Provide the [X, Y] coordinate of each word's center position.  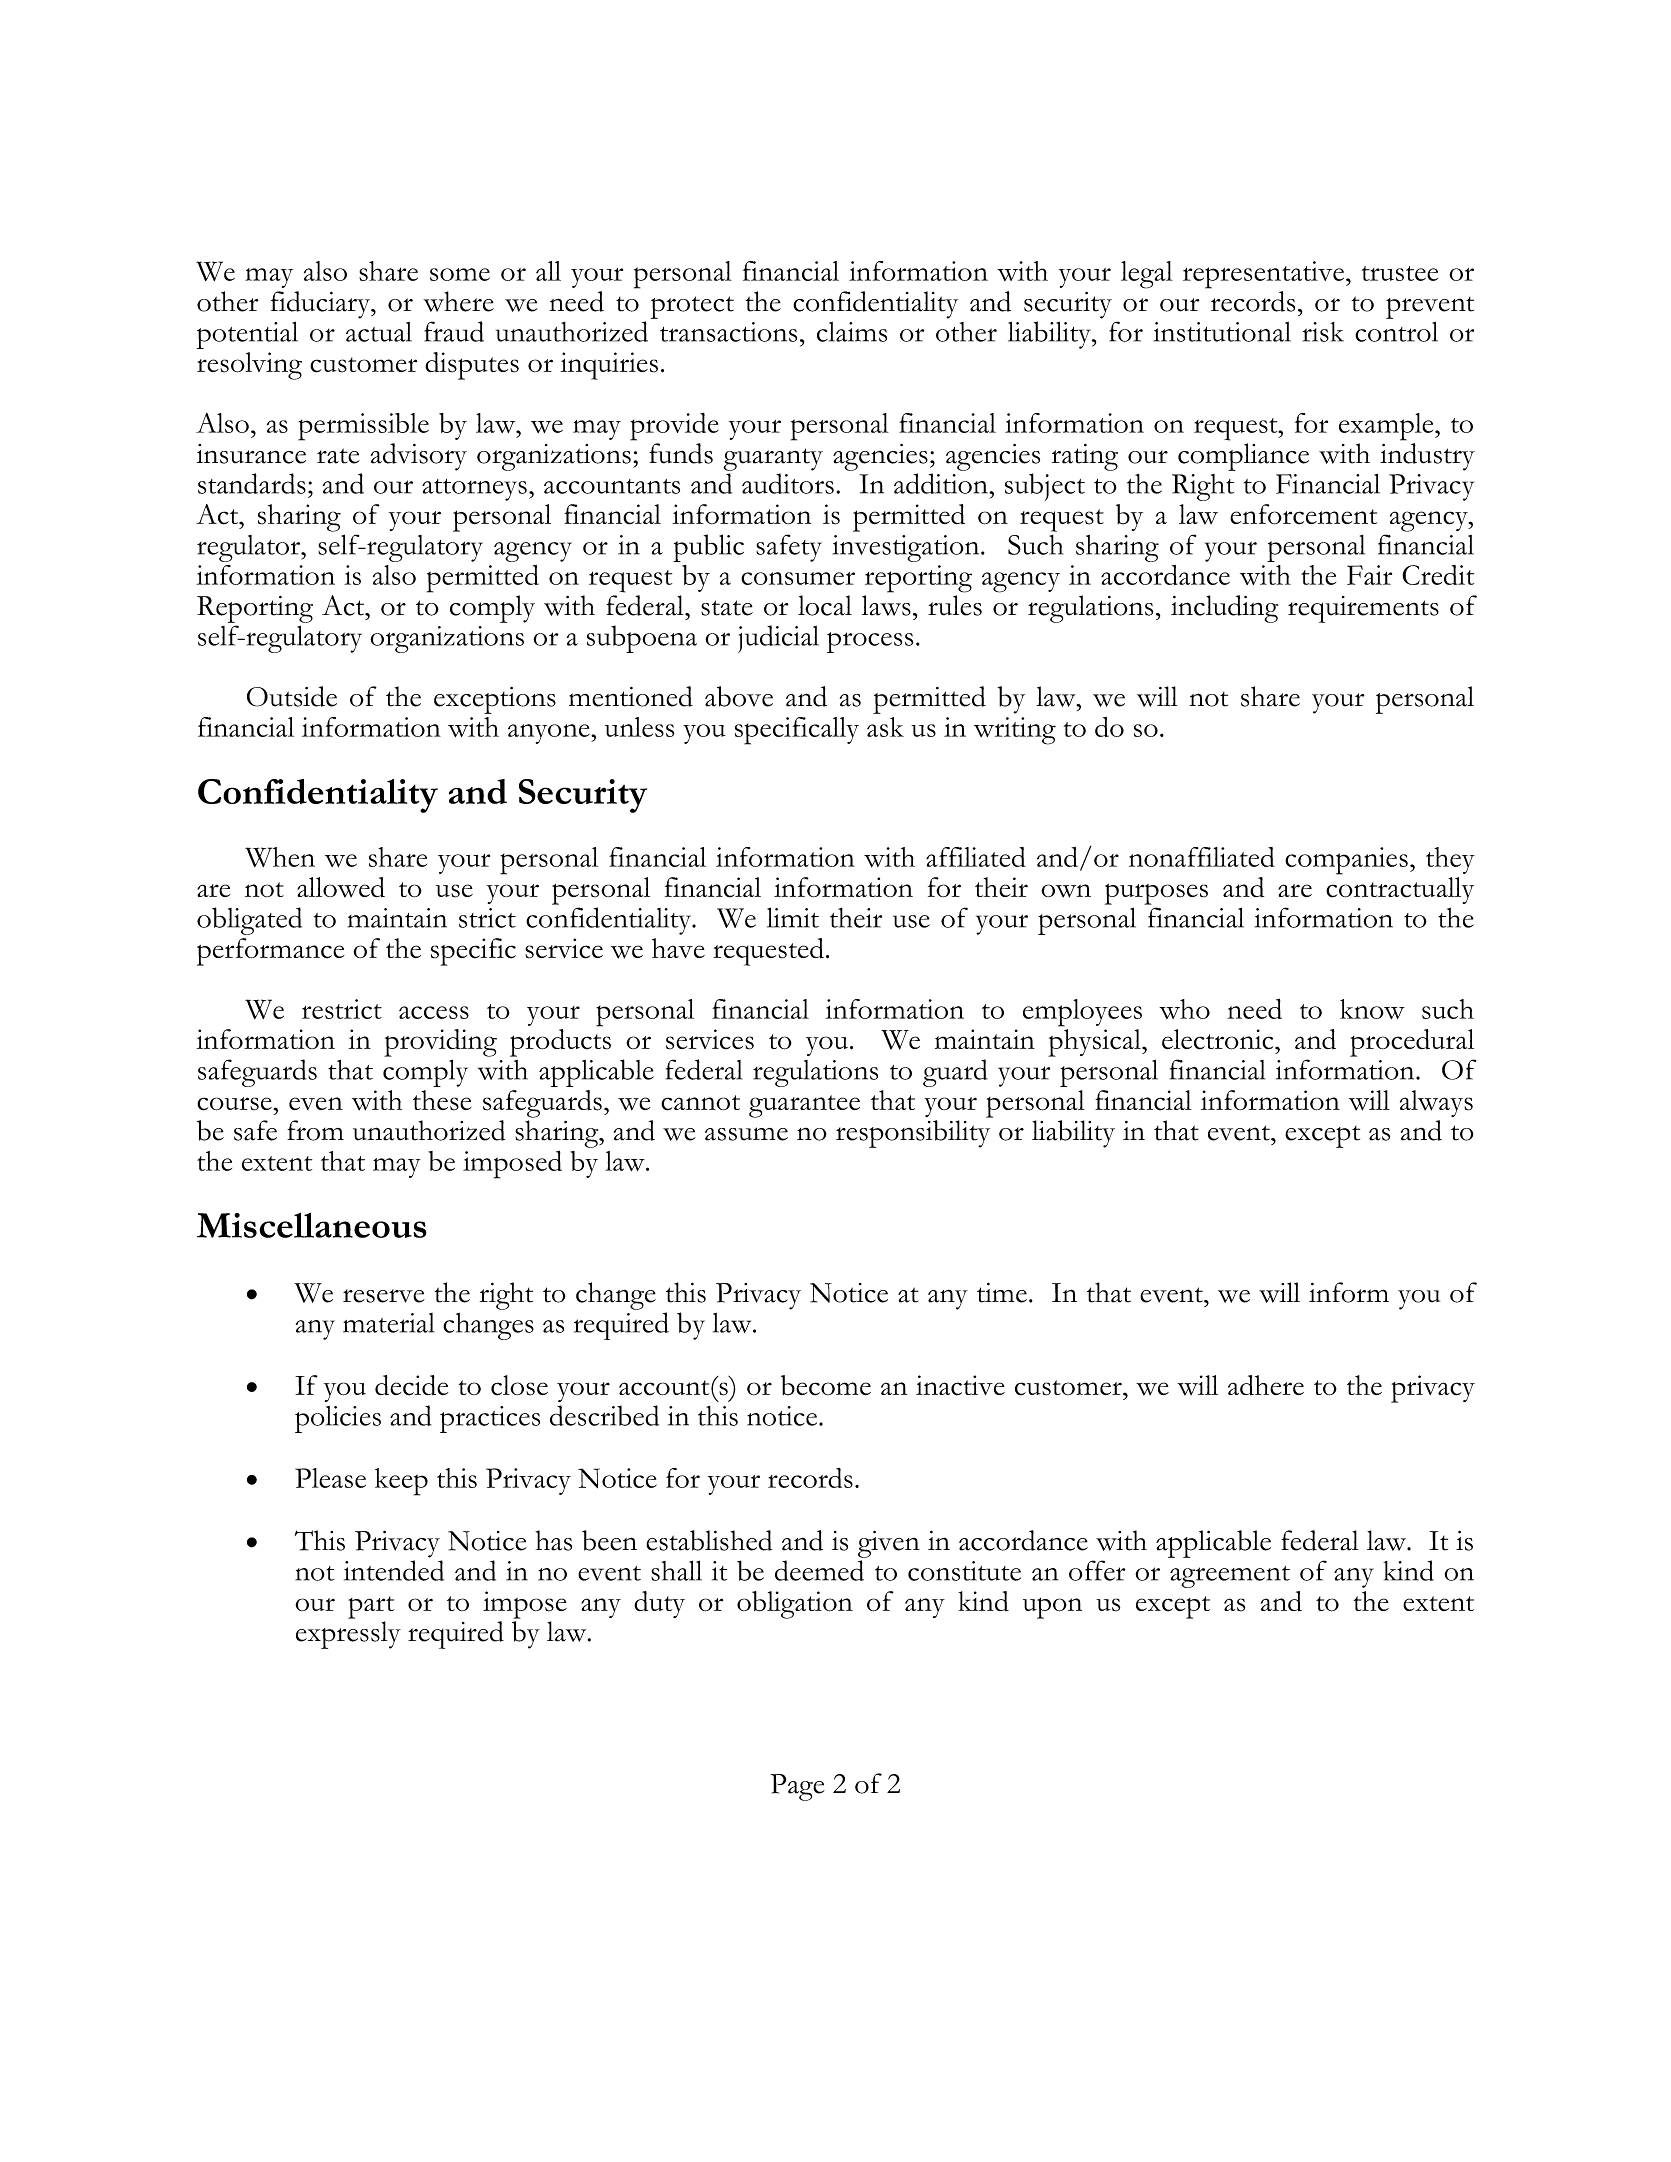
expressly [348, 1635]
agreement [1230, 1577]
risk [1323, 332]
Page [797, 1787]
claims [852, 332]
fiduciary [322, 305]
